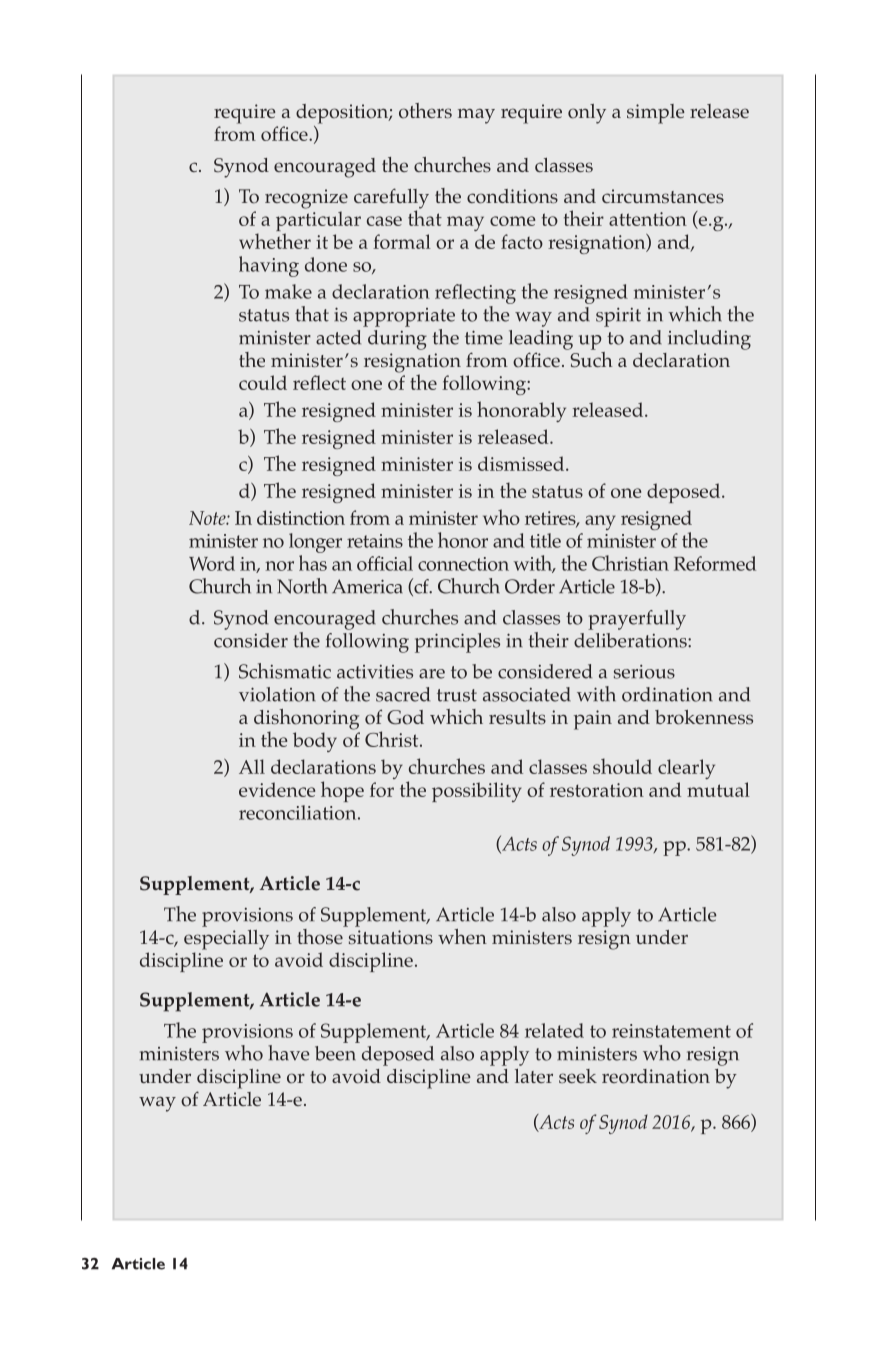 This page has width=896, height=1345. I want to click on recognize, so click(306, 199).
